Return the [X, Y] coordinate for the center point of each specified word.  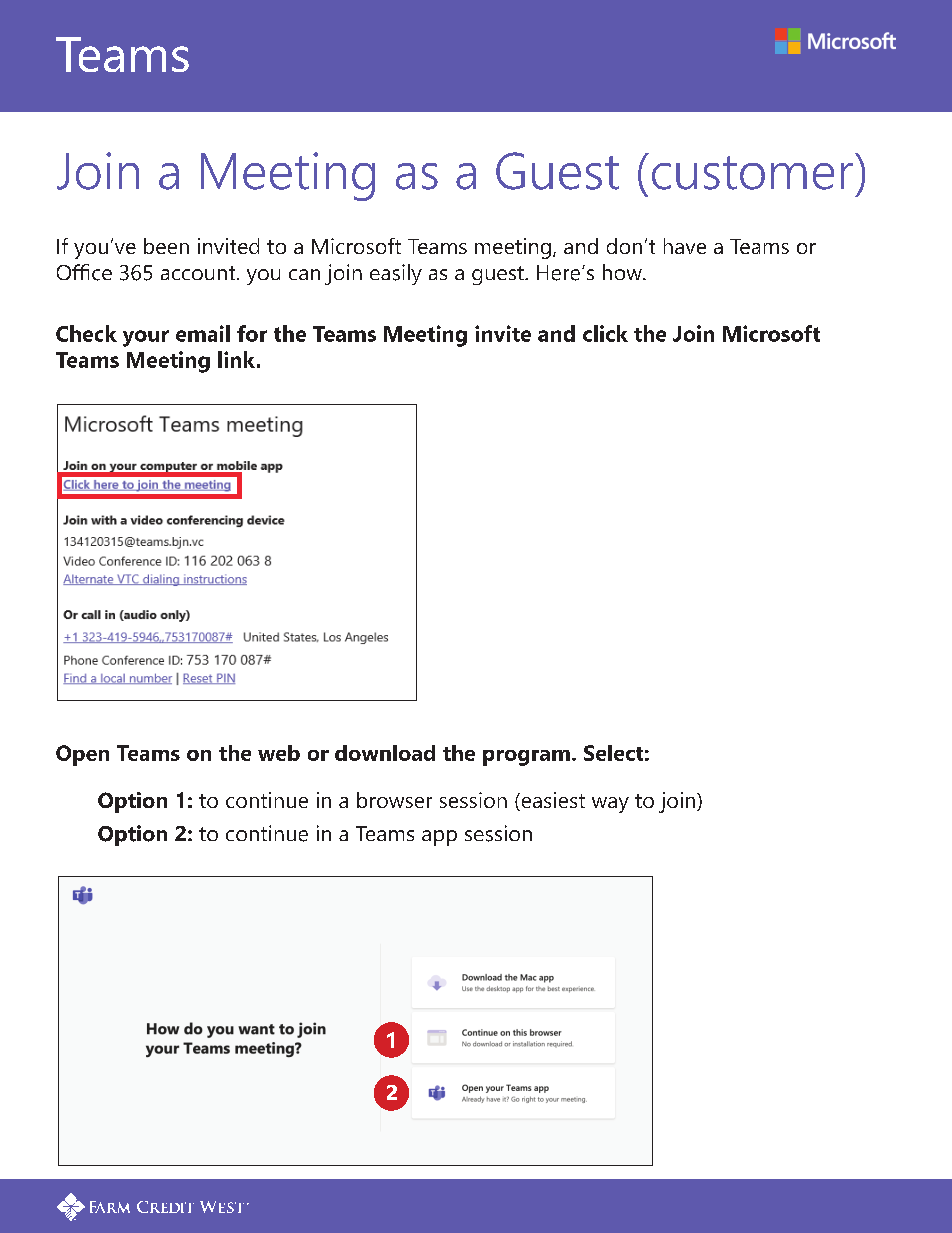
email [203, 333]
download [385, 753]
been [166, 246]
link [236, 359]
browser [394, 800]
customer [754, 171]
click [605, 333]
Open [82, 755]
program [526, 758]
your [146, 338]
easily [396, 274]
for [252, 333]
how [623, 272]
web [279, 753]
